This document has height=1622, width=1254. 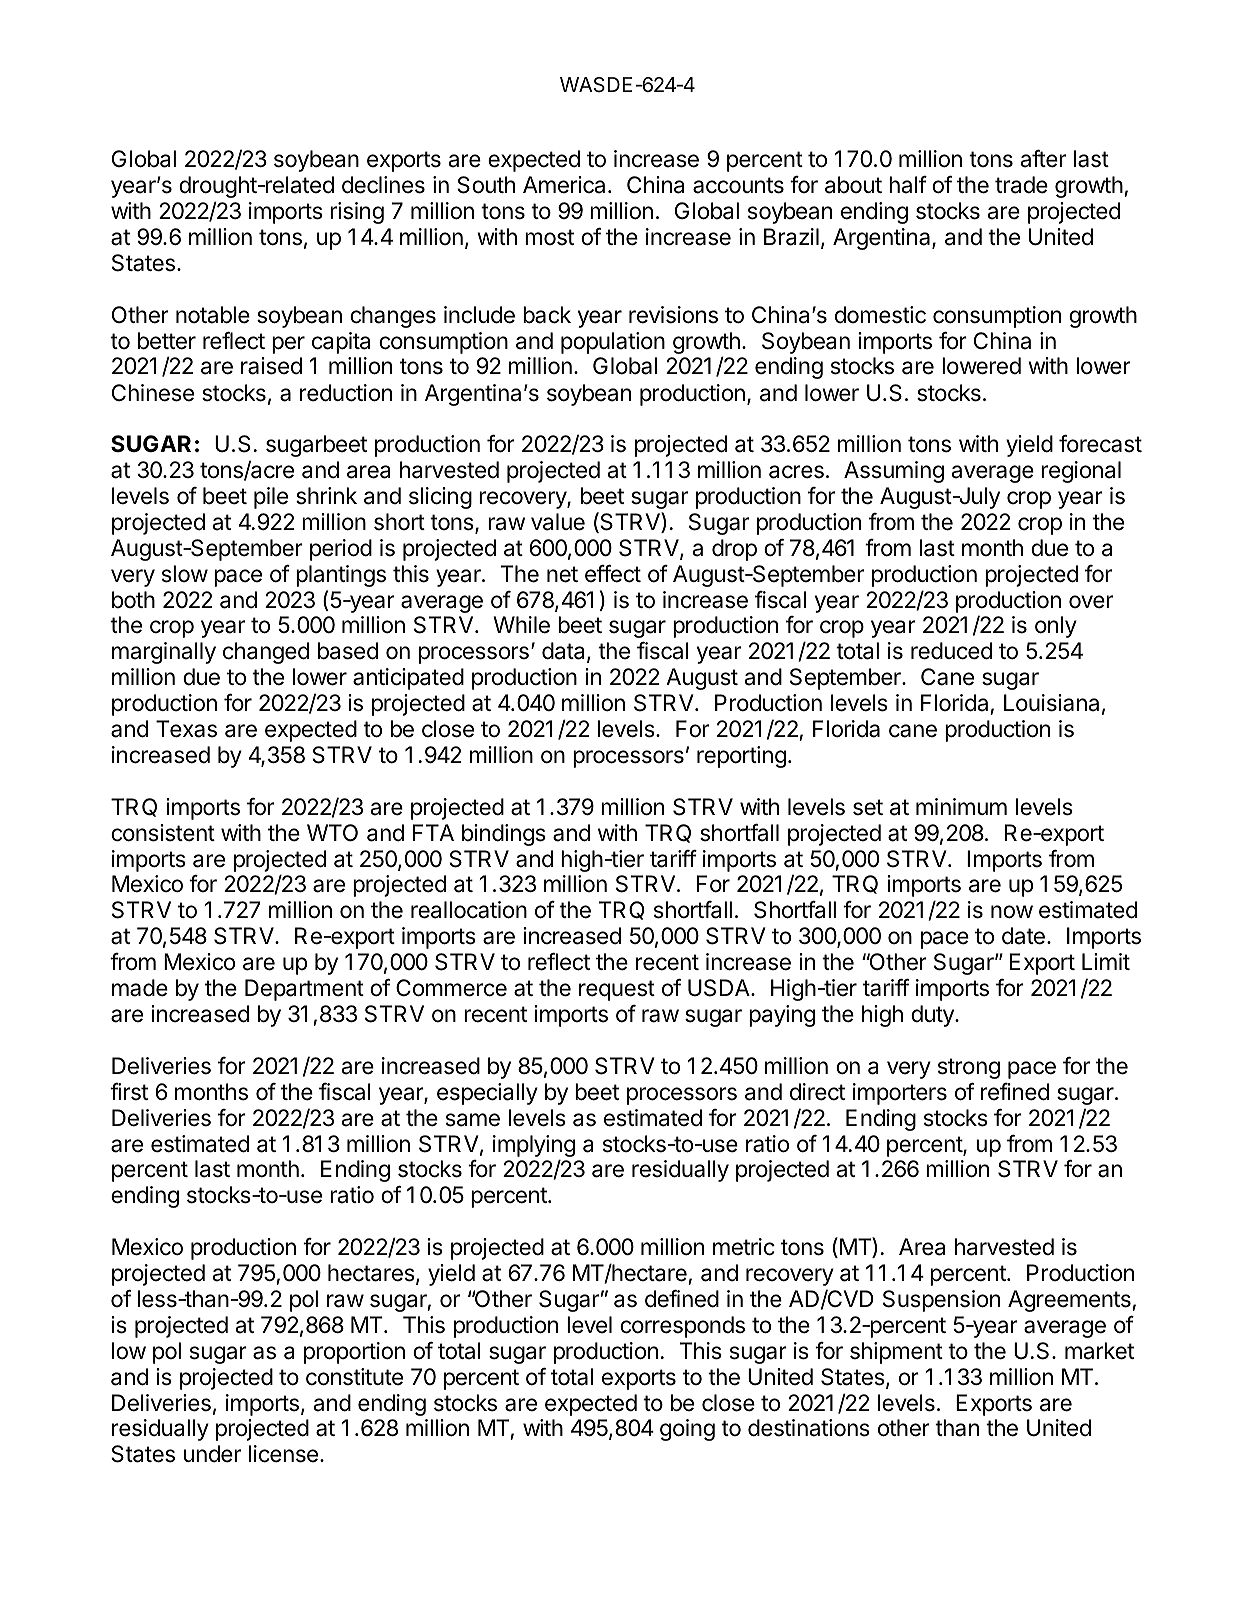 What do you see at coordinates (1081, 472) in the document?
I see `regional` at bounding box center [1081, 472].
